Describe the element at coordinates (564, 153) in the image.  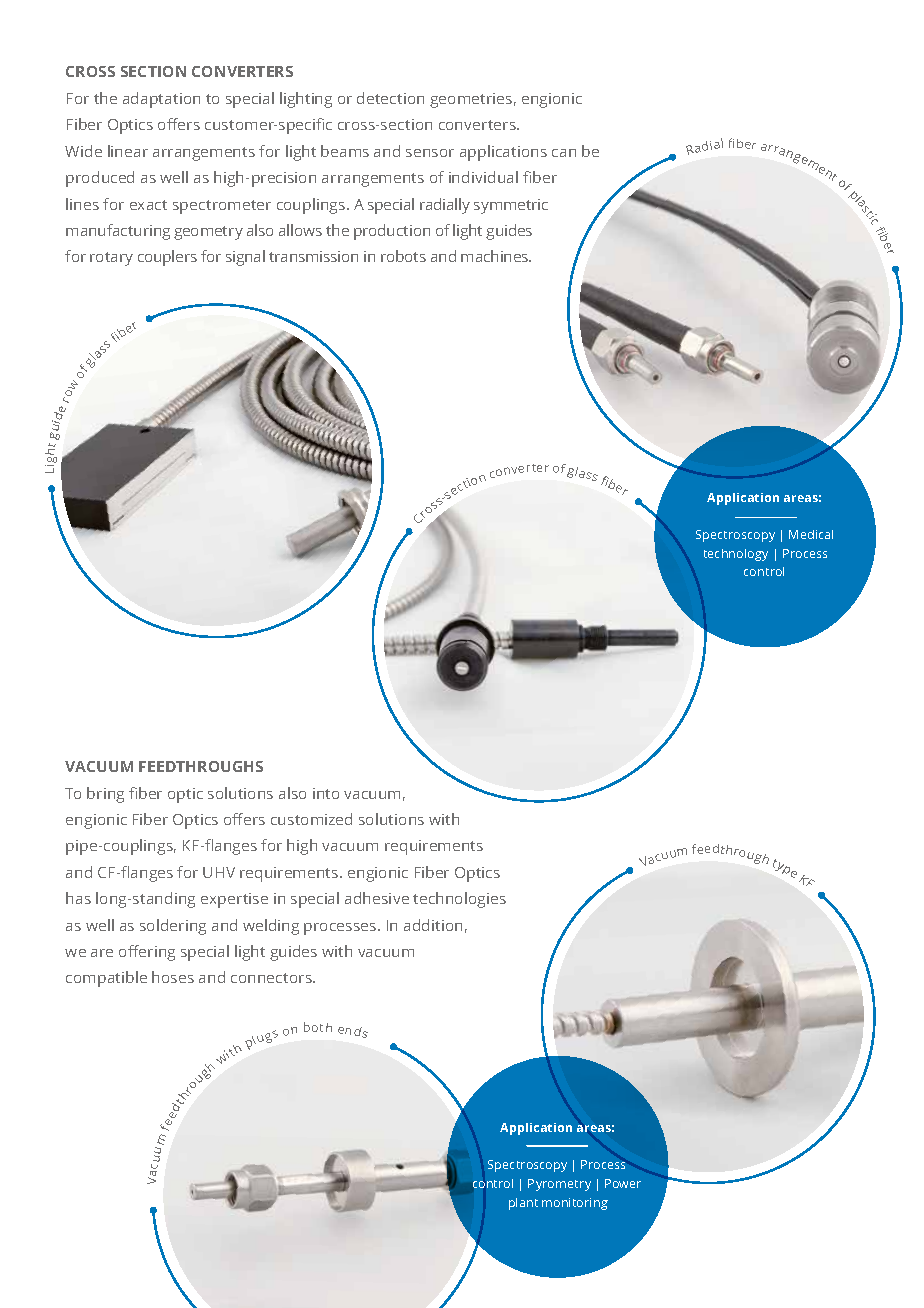
I see `can` at that location.
